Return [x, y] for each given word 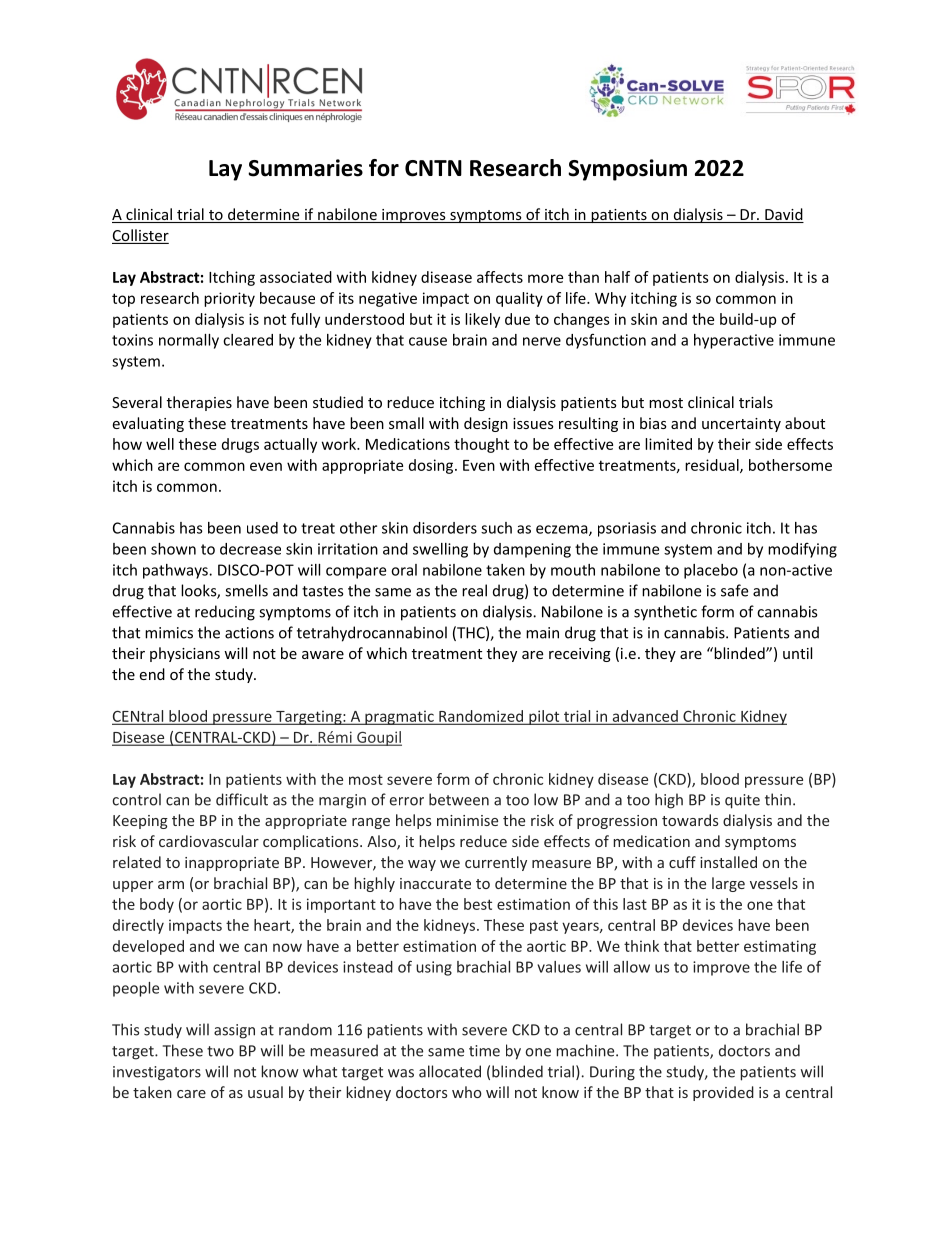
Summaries [305, 168]
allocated [450, 1071]
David [783, 215]
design [486, 424]
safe [734, 590]
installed [728, 862]
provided [723, 1093]
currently [496, 863]
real [474, 590]
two [220, 1051]
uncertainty [741, 425]
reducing [225, 613]
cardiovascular [209, 841]
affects [500, 277]
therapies [199, 403]
